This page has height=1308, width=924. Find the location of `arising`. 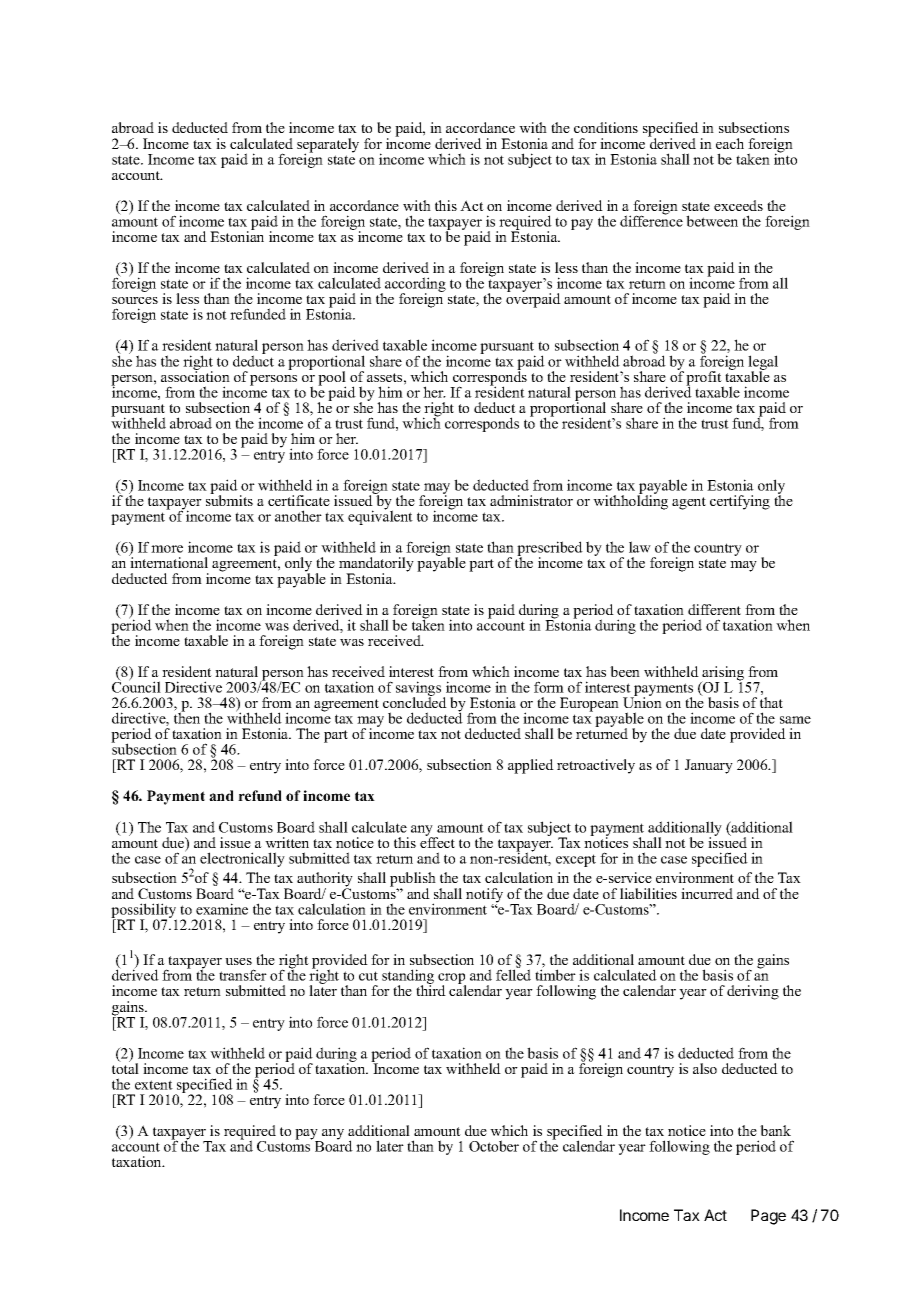

arising is located at coordinates (722, 674).
